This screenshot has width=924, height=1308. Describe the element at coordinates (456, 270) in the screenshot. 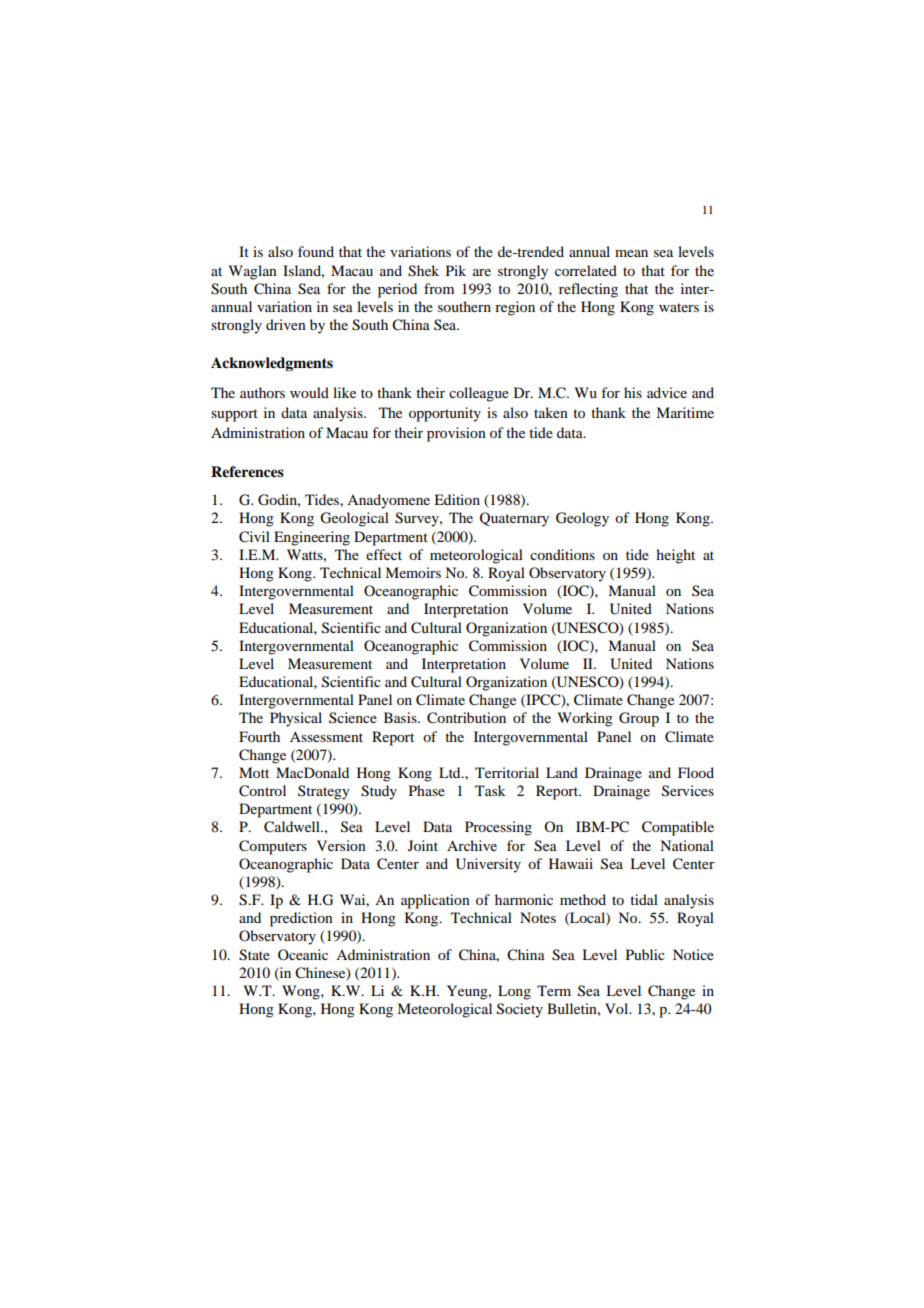

I see `Pik` at that location.
